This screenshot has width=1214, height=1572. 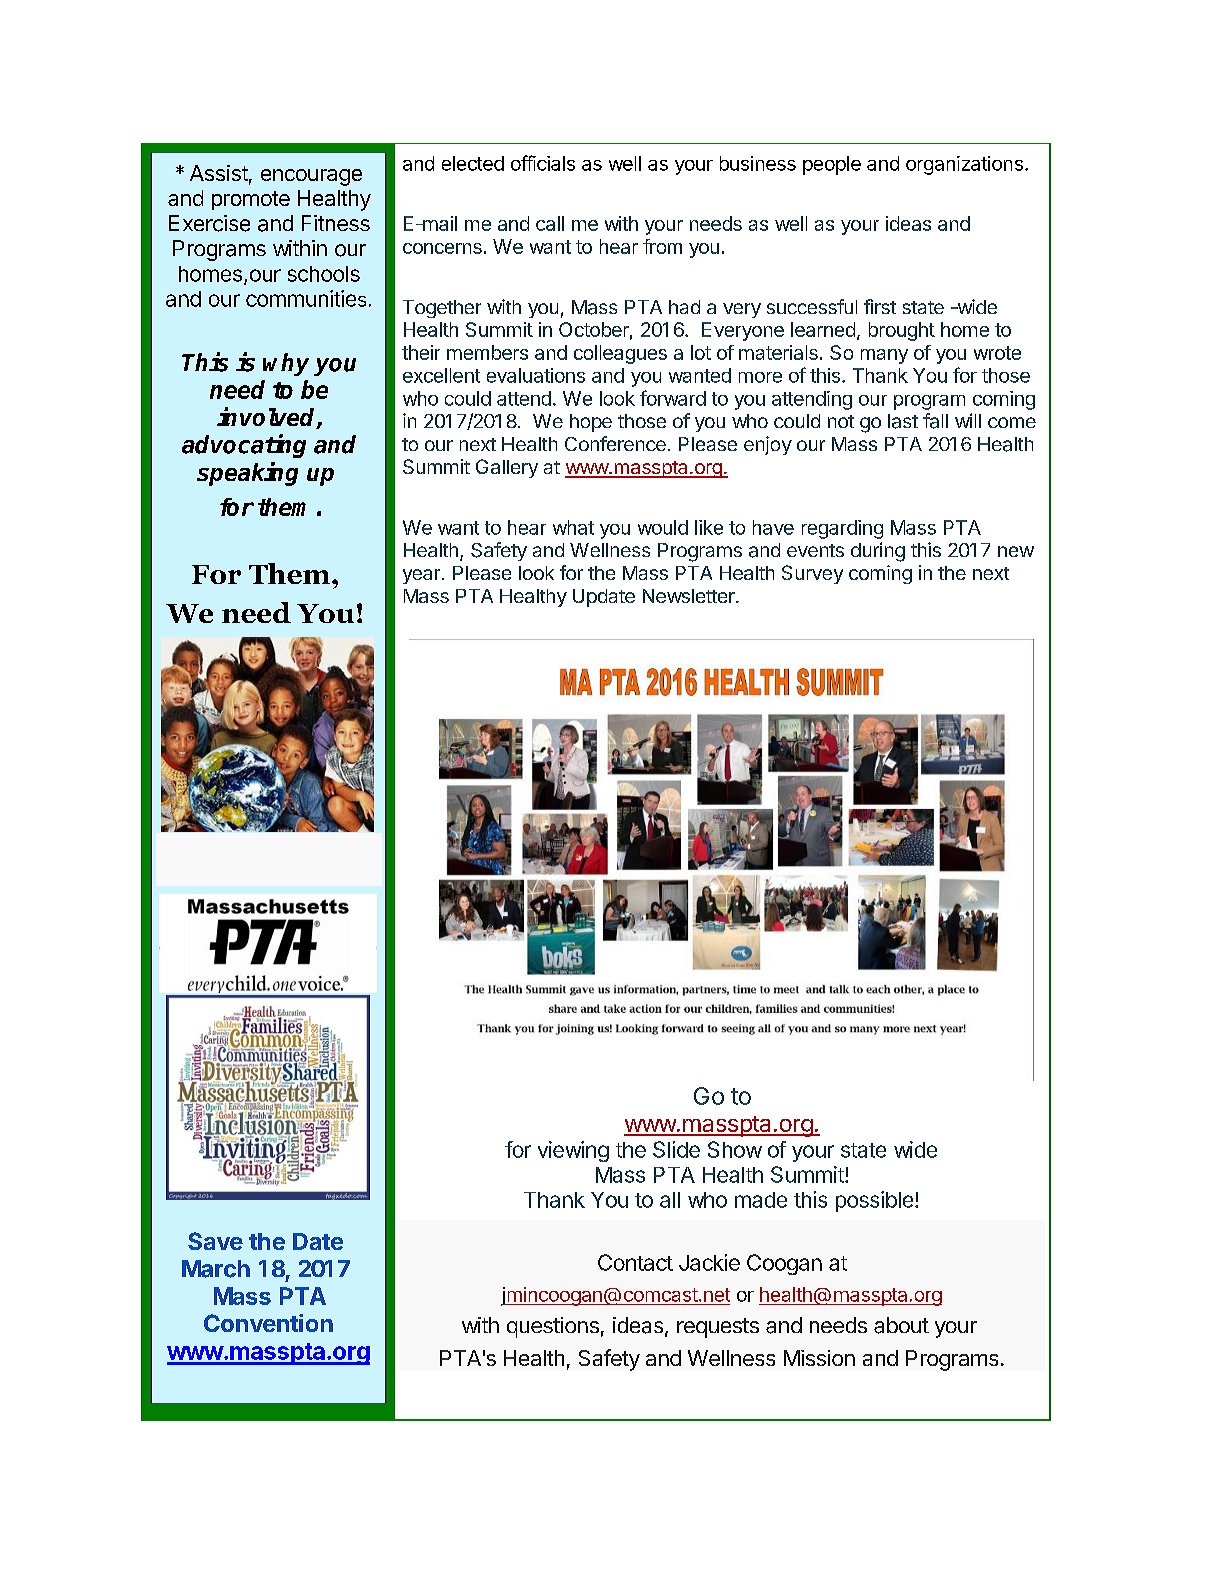 I want to click on encourage, so click(x=311, y=177).
